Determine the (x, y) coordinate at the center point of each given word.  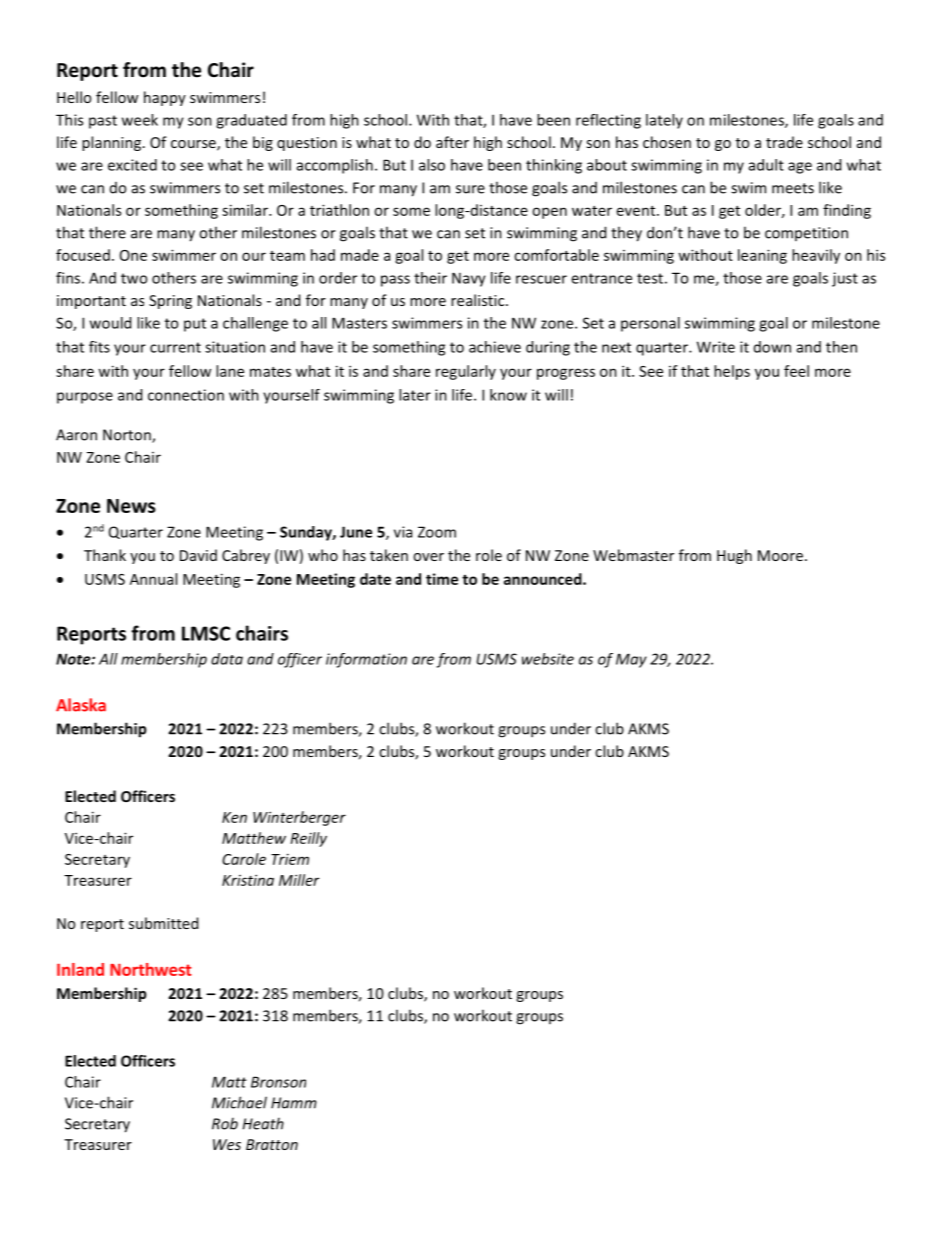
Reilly (309, 839)
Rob (225, 1123)
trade (784, 142)
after (452, 142)
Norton (128, 436)
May (631, 660)
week (140, 120)
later (415, 395)
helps (732, 372)
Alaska (81, 705)
